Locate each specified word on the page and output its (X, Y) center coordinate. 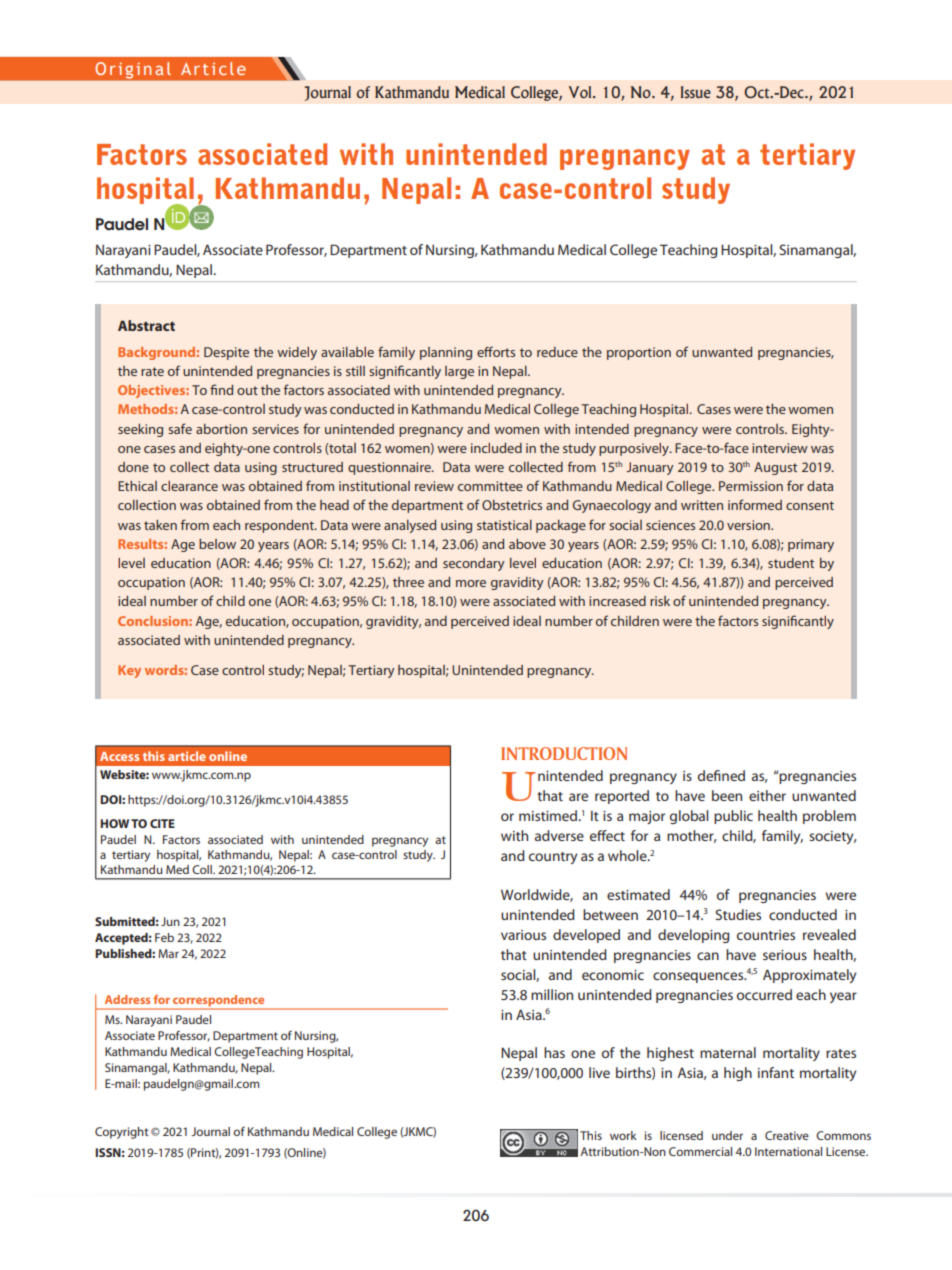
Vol (581, 92)
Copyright (121, 1133)
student (791, 563)
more (471, 583)
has (554, 1052)
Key (129, 671)
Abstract (146, 325)
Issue (696, 92)
